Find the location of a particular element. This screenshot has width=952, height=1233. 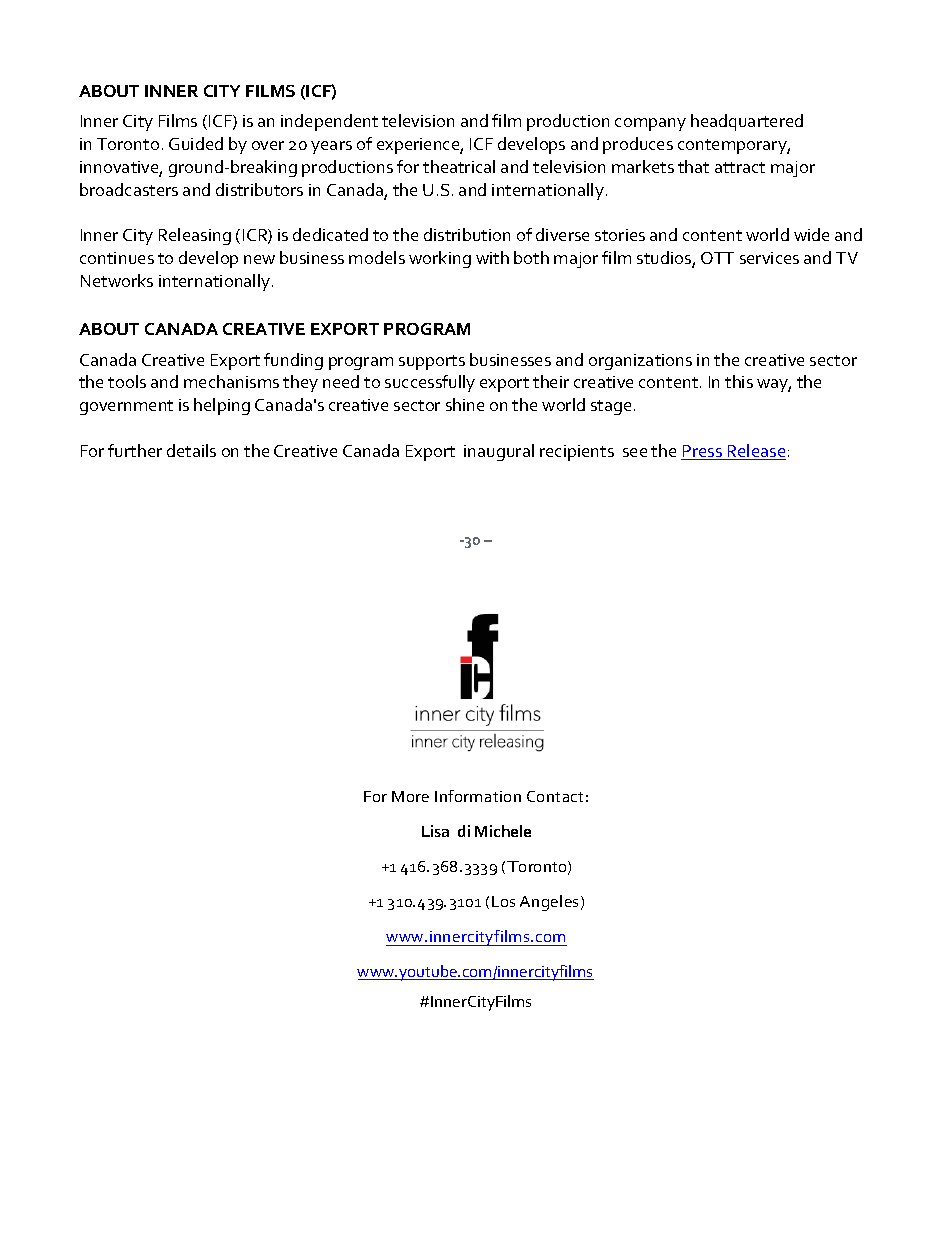

Guided is located at coordinates (196, 143).
